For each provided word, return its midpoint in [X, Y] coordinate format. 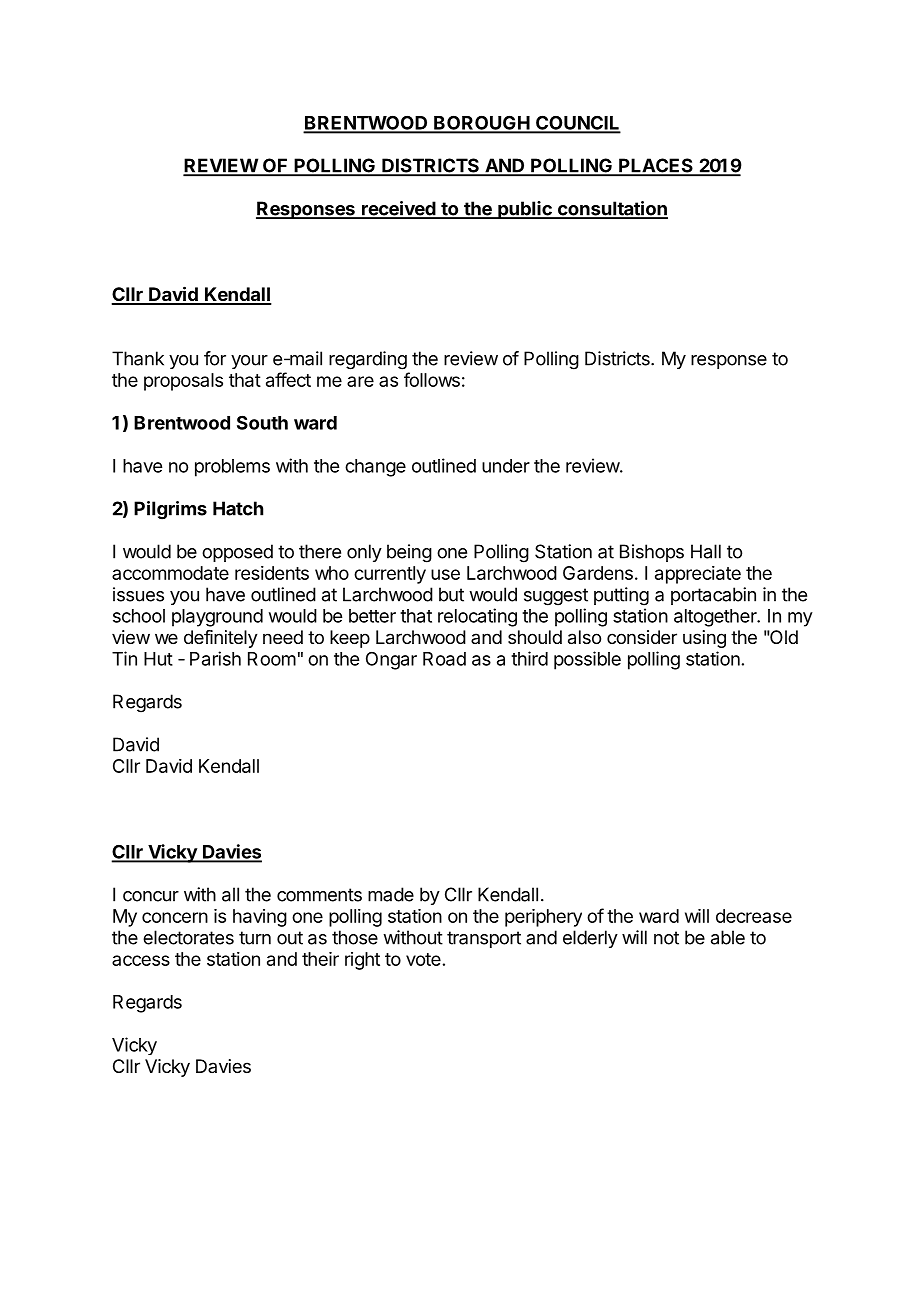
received [398, 209]
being [409, 553]
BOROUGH [481, 124]
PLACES [656, 166]
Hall [706, 551]
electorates [188, 937]
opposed [237, 553]
